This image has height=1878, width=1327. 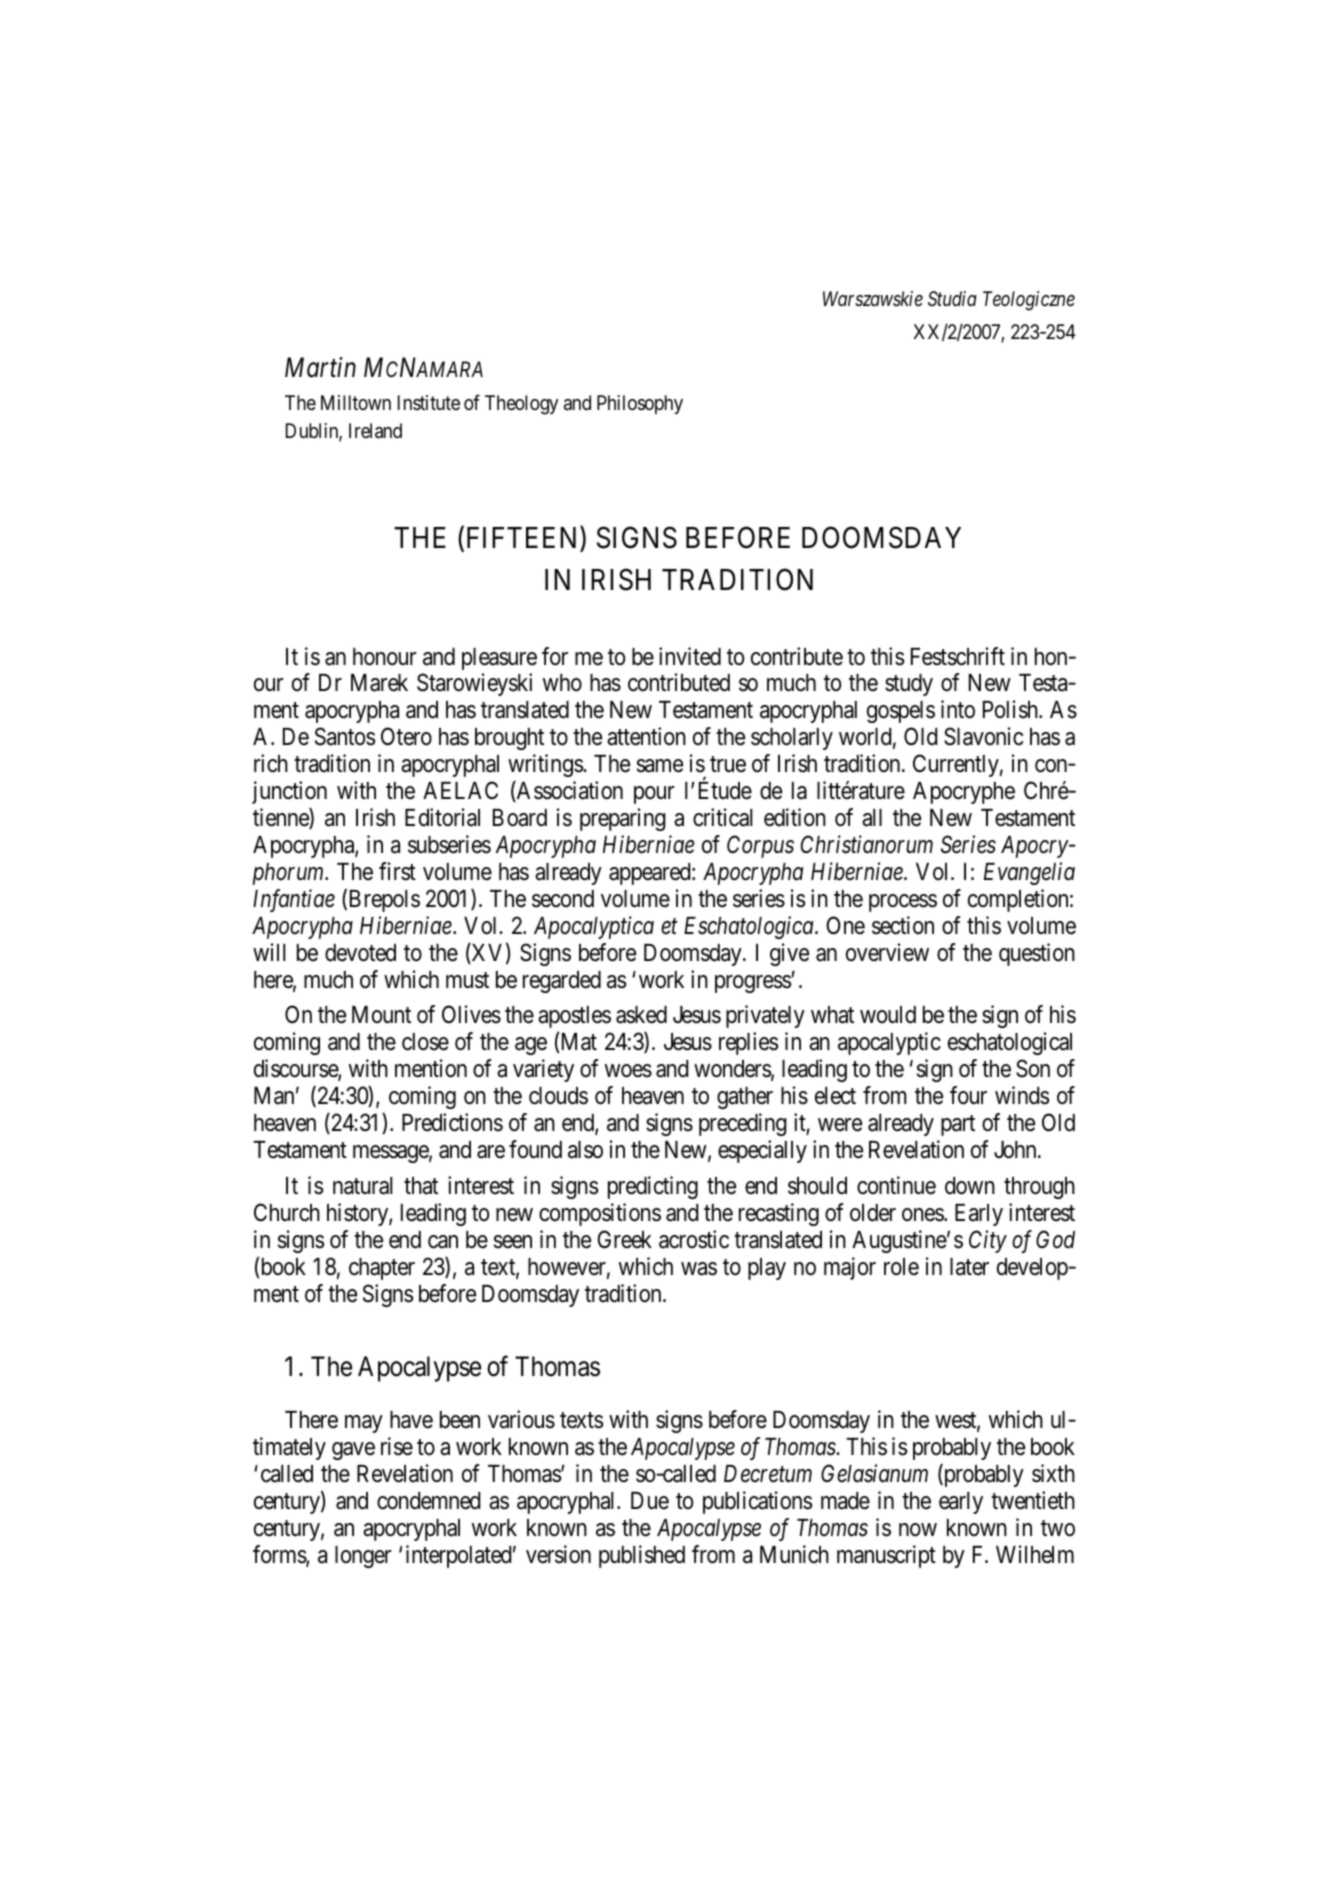 I want to click on Ireland, so click(x=375, y=431).
